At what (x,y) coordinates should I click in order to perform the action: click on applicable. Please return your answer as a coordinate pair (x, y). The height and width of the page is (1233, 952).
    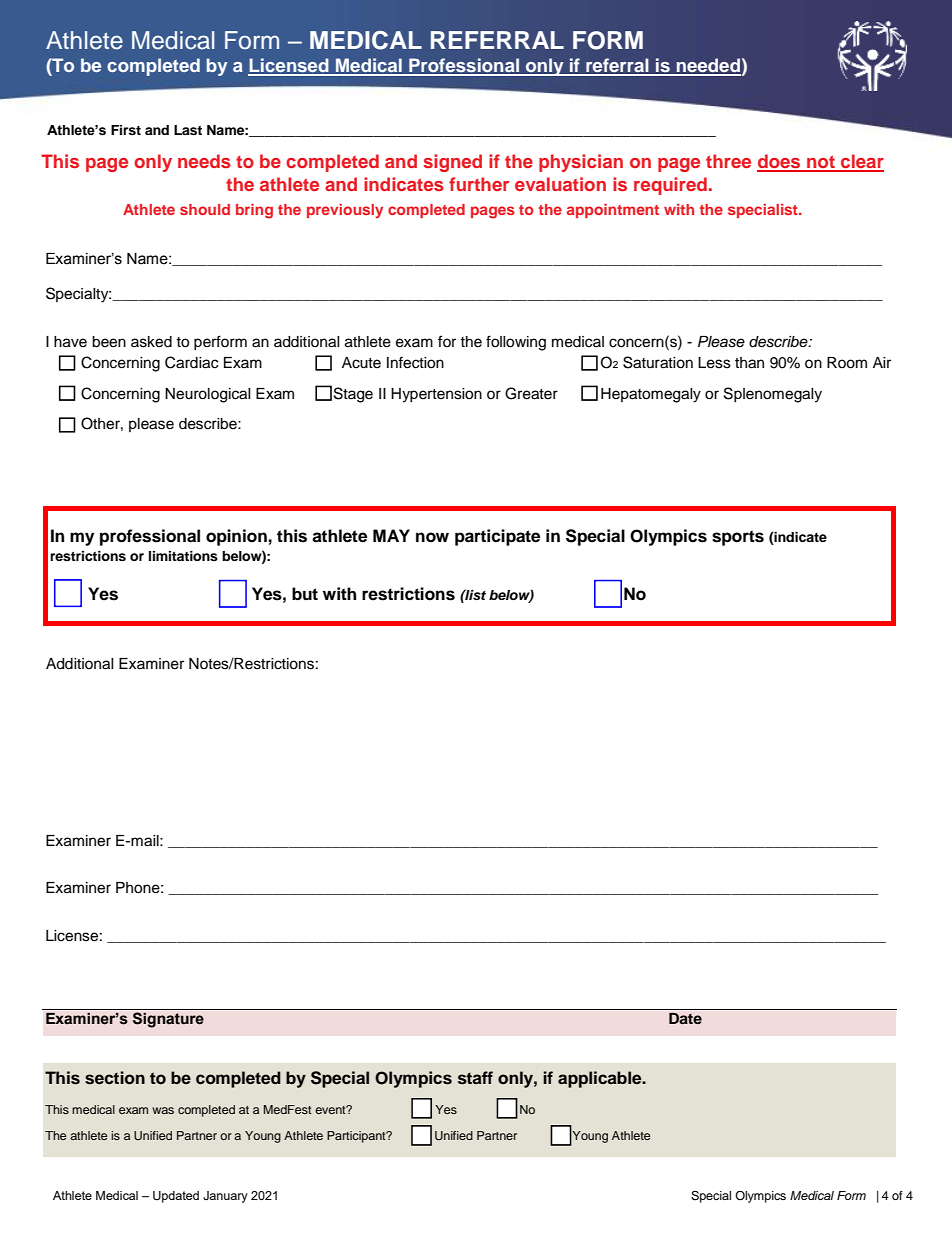
    Looking at the image, I should click on (601, 1079).
